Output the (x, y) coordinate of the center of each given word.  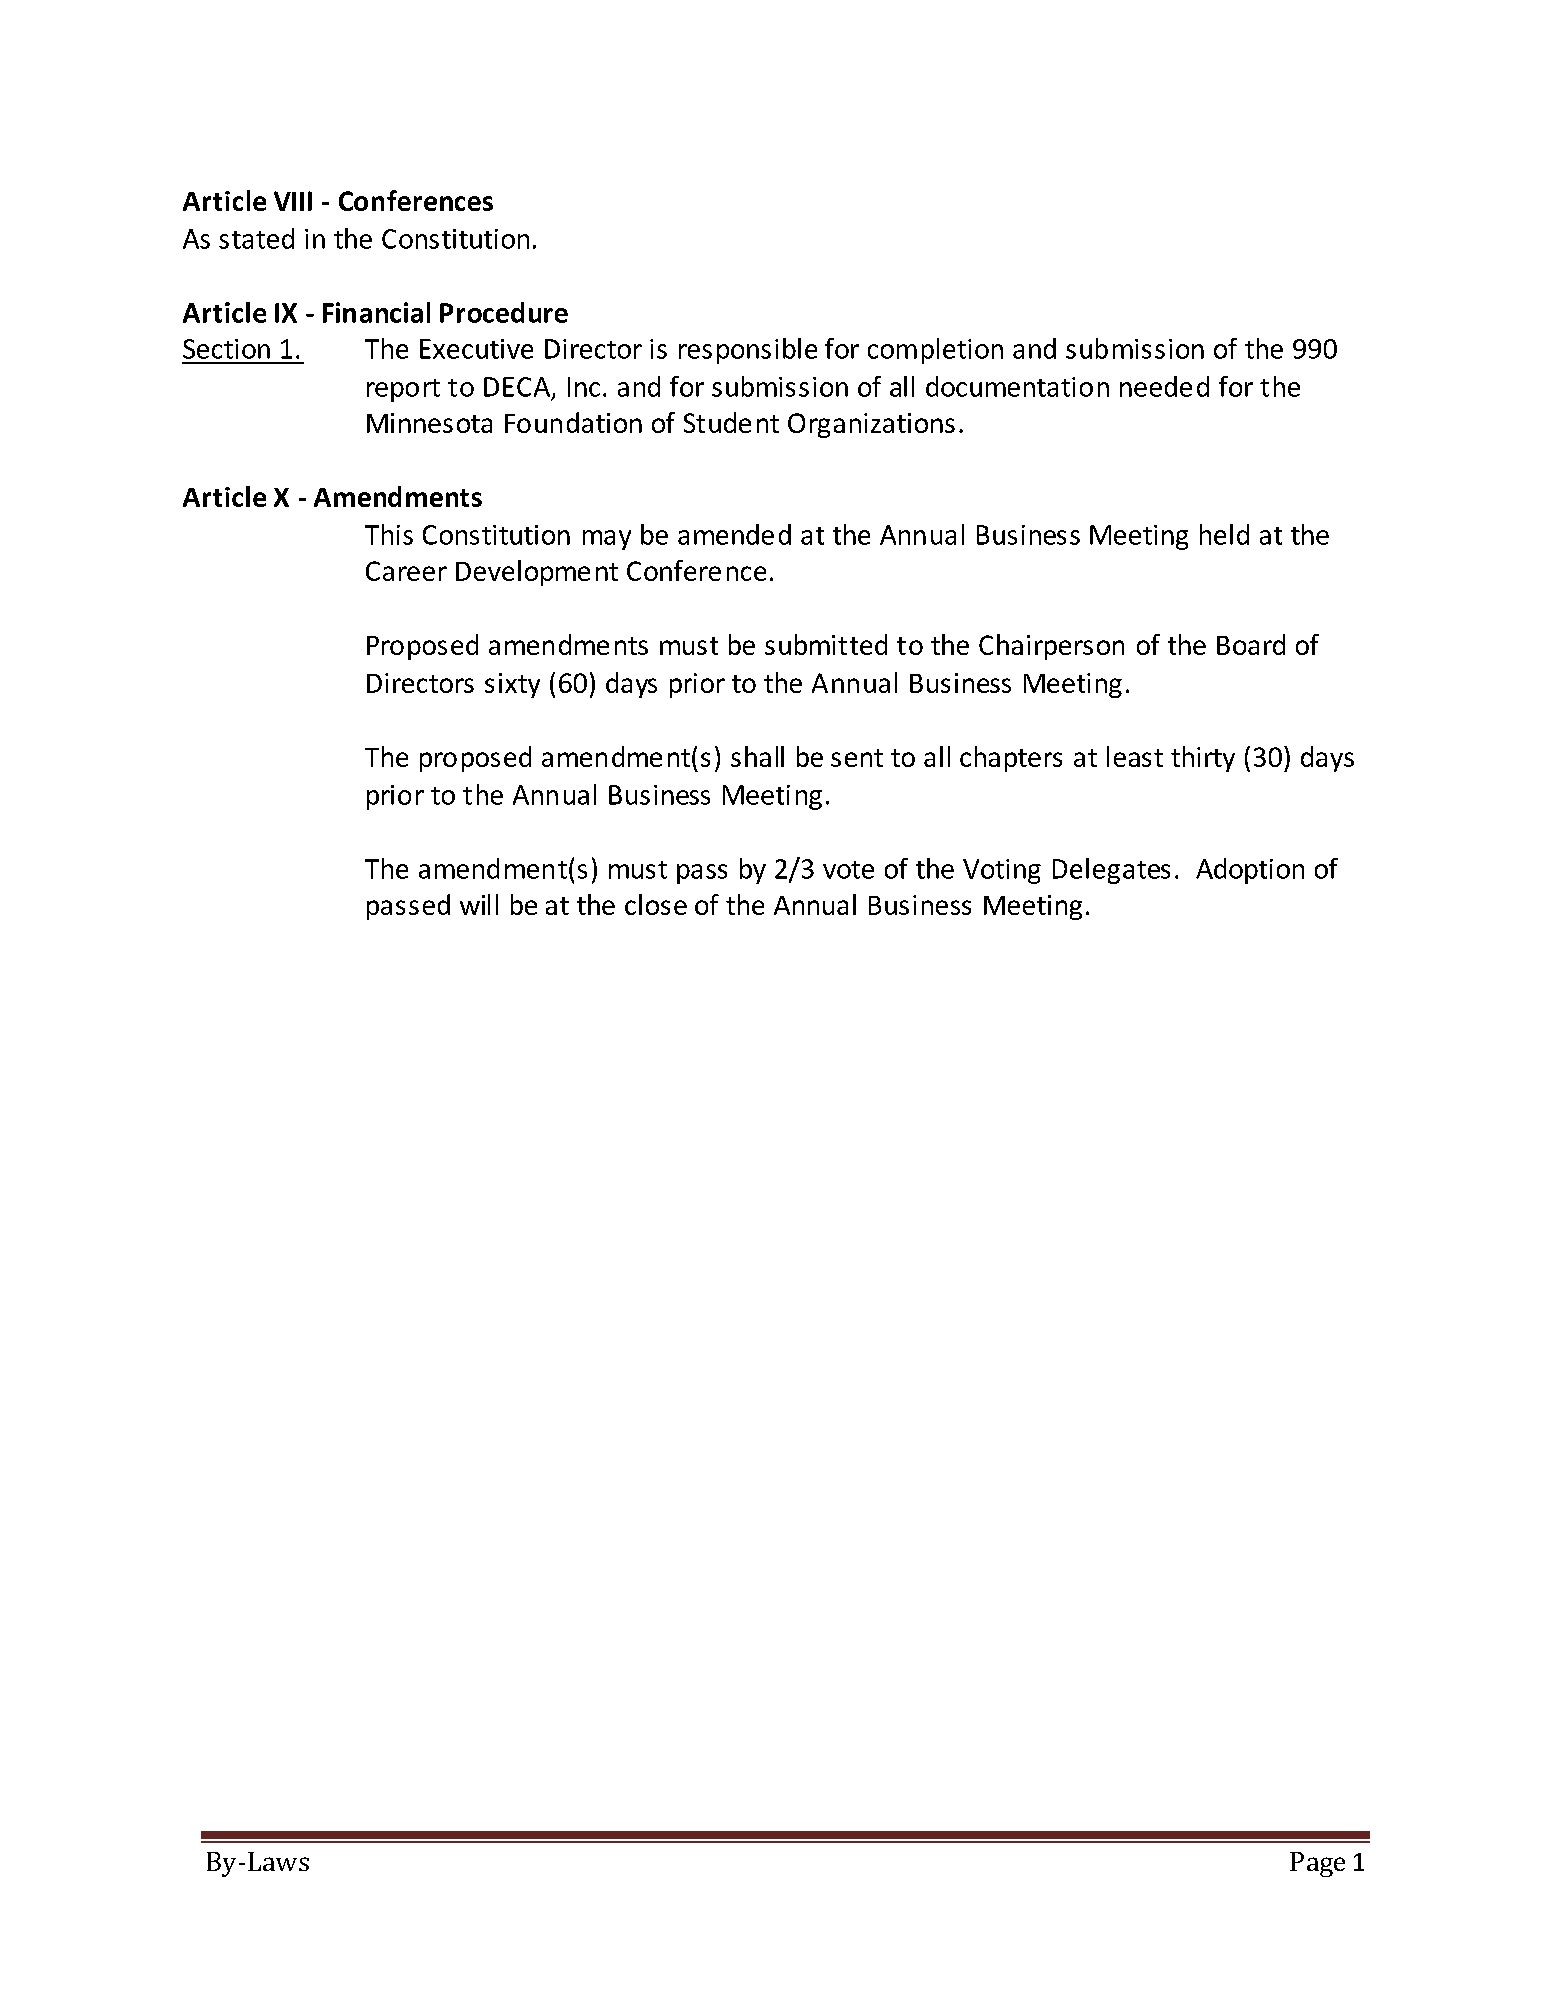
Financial (376, 312)
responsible (748, 351)
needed (1164, 386)
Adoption (1250, 871)
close (656, 904)
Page (1317, 1864)
